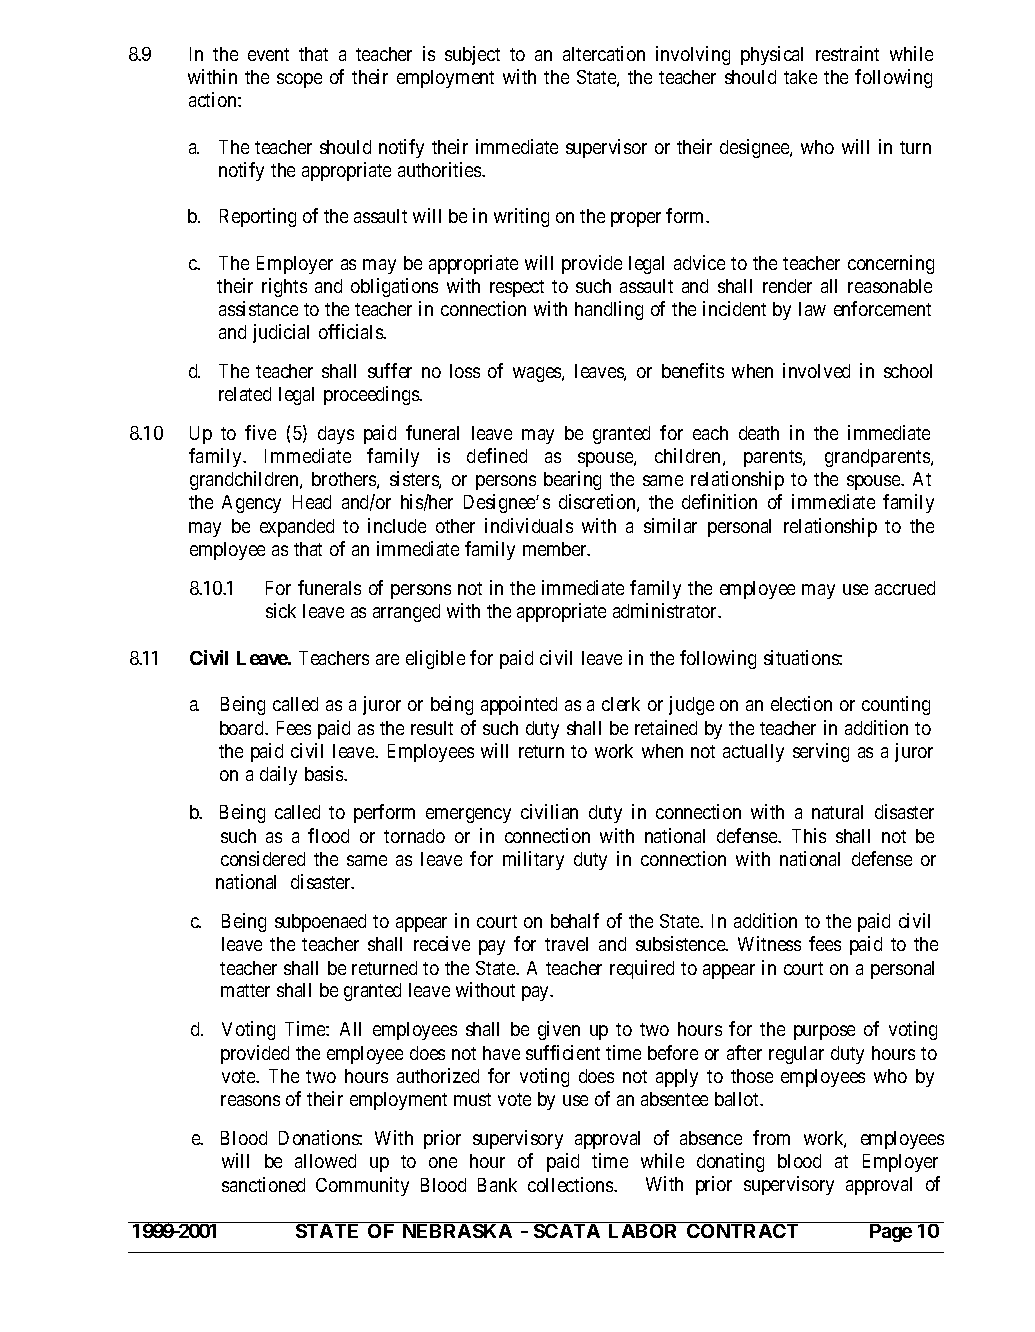 The height and width of the screenshot is (1332, 1035). What do you see at coordinates (891, 1233) in the screenshot?
I see `Page` at bounding box center [891, 1233].
